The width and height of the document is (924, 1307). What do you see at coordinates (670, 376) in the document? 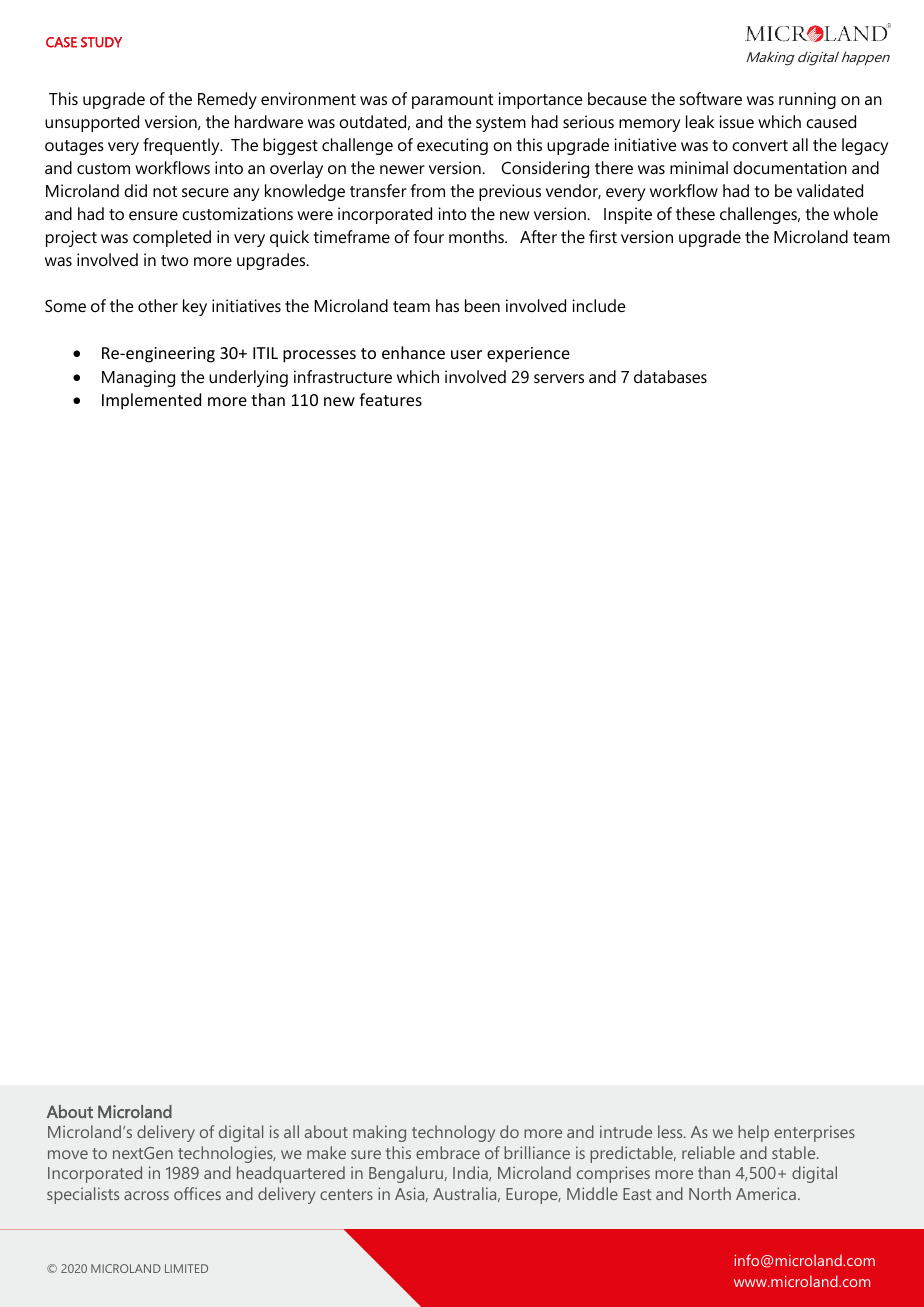
I see `databases` at bounding box center [670, 376].
